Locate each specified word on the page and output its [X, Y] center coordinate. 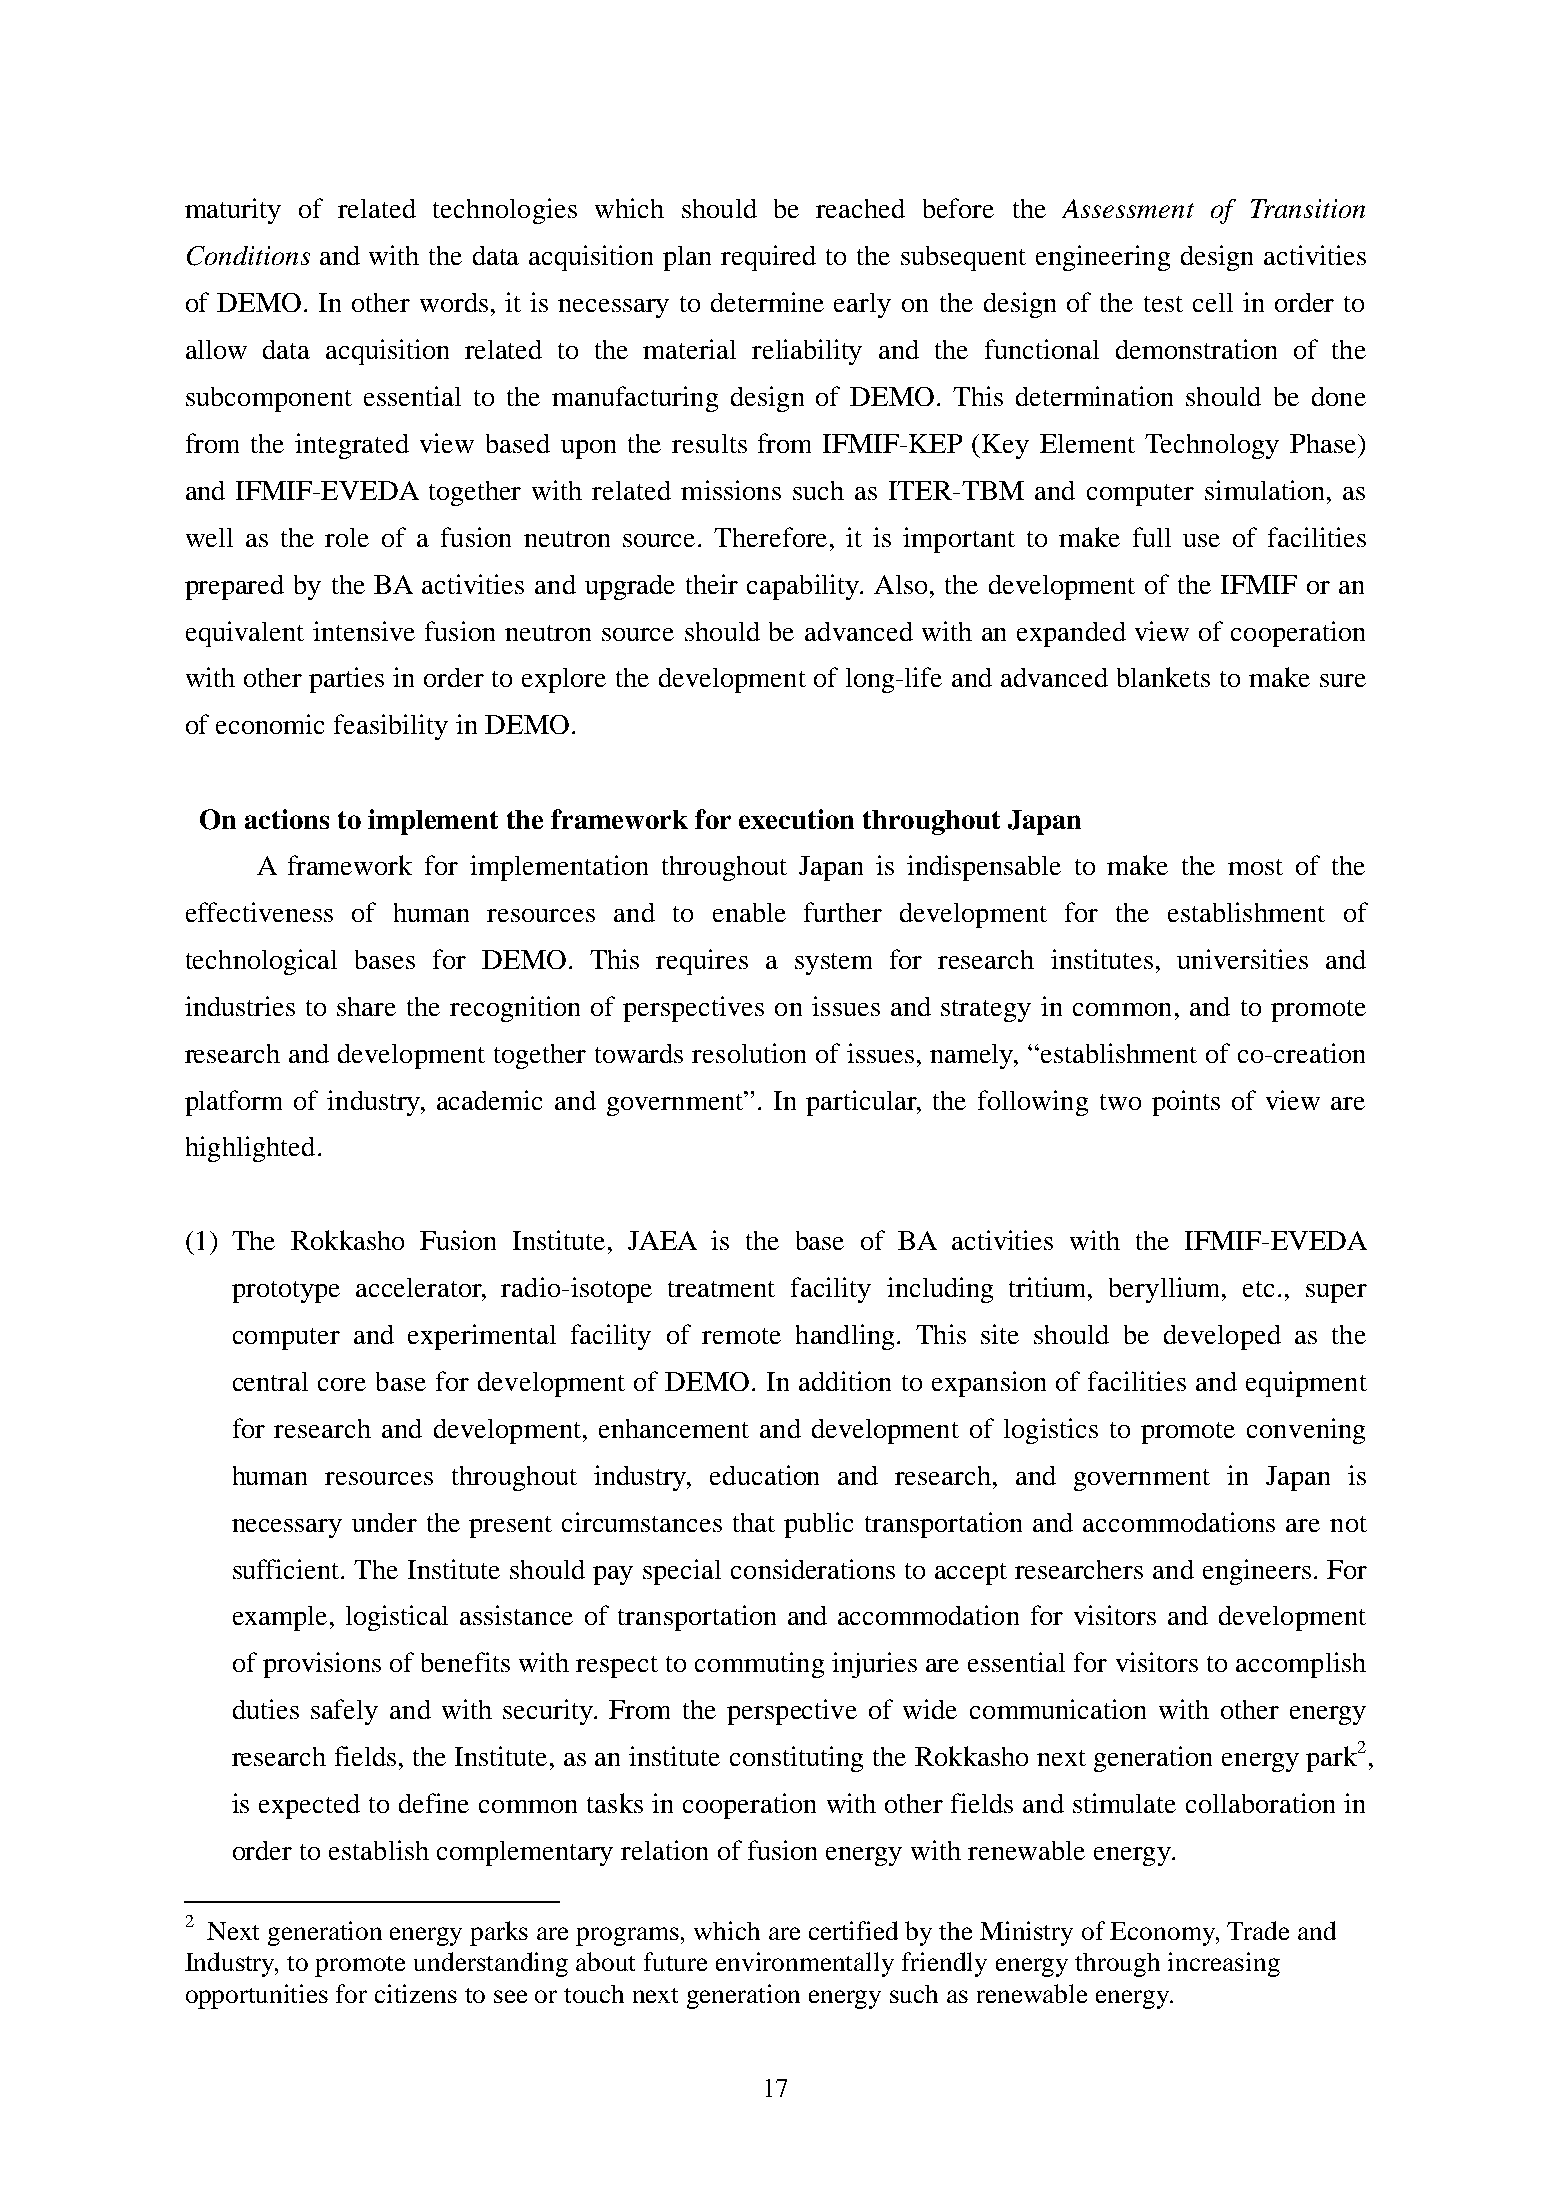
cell [1213, 302]
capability [804, 587]
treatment [721, 1289]
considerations [813, 1569]
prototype [286, 1292]
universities [1242, 959]
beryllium [1166, 1290]
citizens [416, 1993]
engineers [1257, 1572]
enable [749, 912]
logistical [397, 1618]
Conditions [248, 256]
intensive [364, 631]
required [768, 258]
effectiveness [259, 912]
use [1201, 540]
